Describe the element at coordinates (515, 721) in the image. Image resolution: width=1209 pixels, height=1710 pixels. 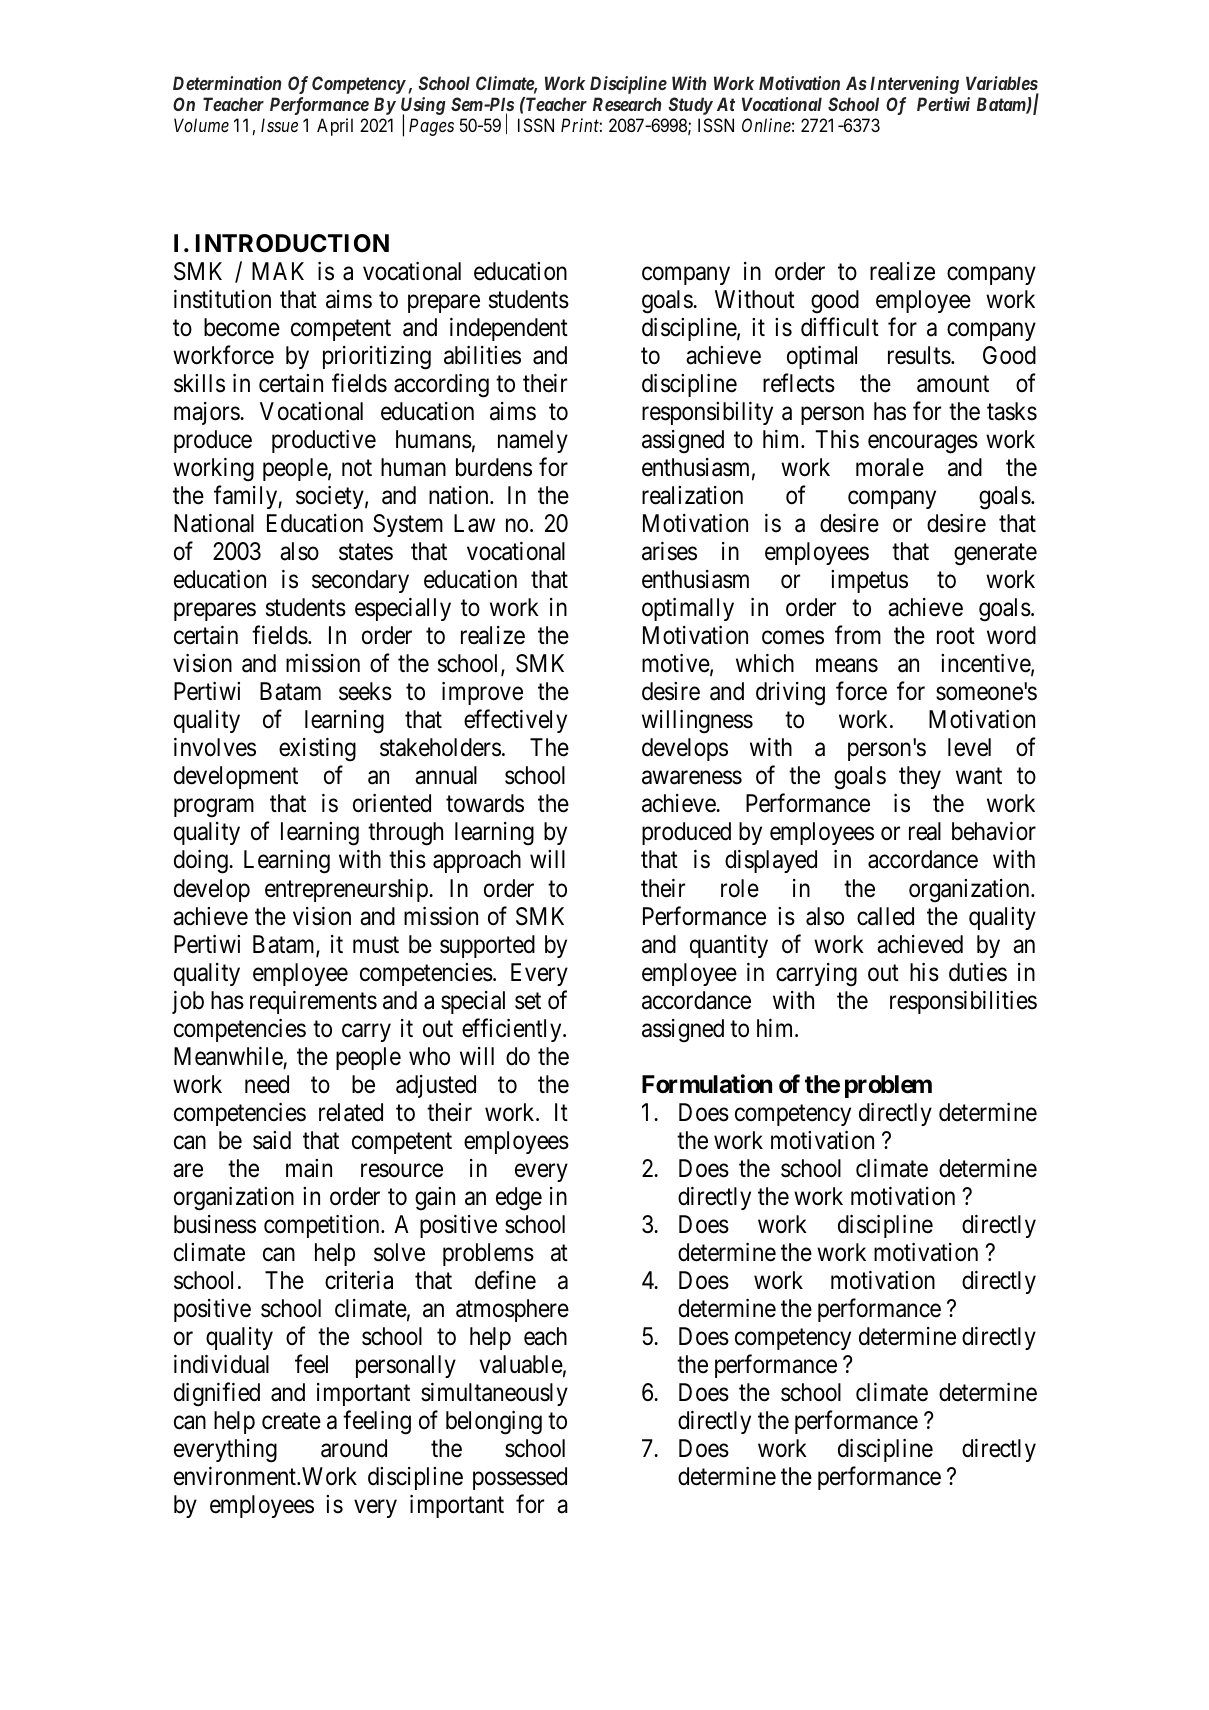
I see `effectively` at that location.
